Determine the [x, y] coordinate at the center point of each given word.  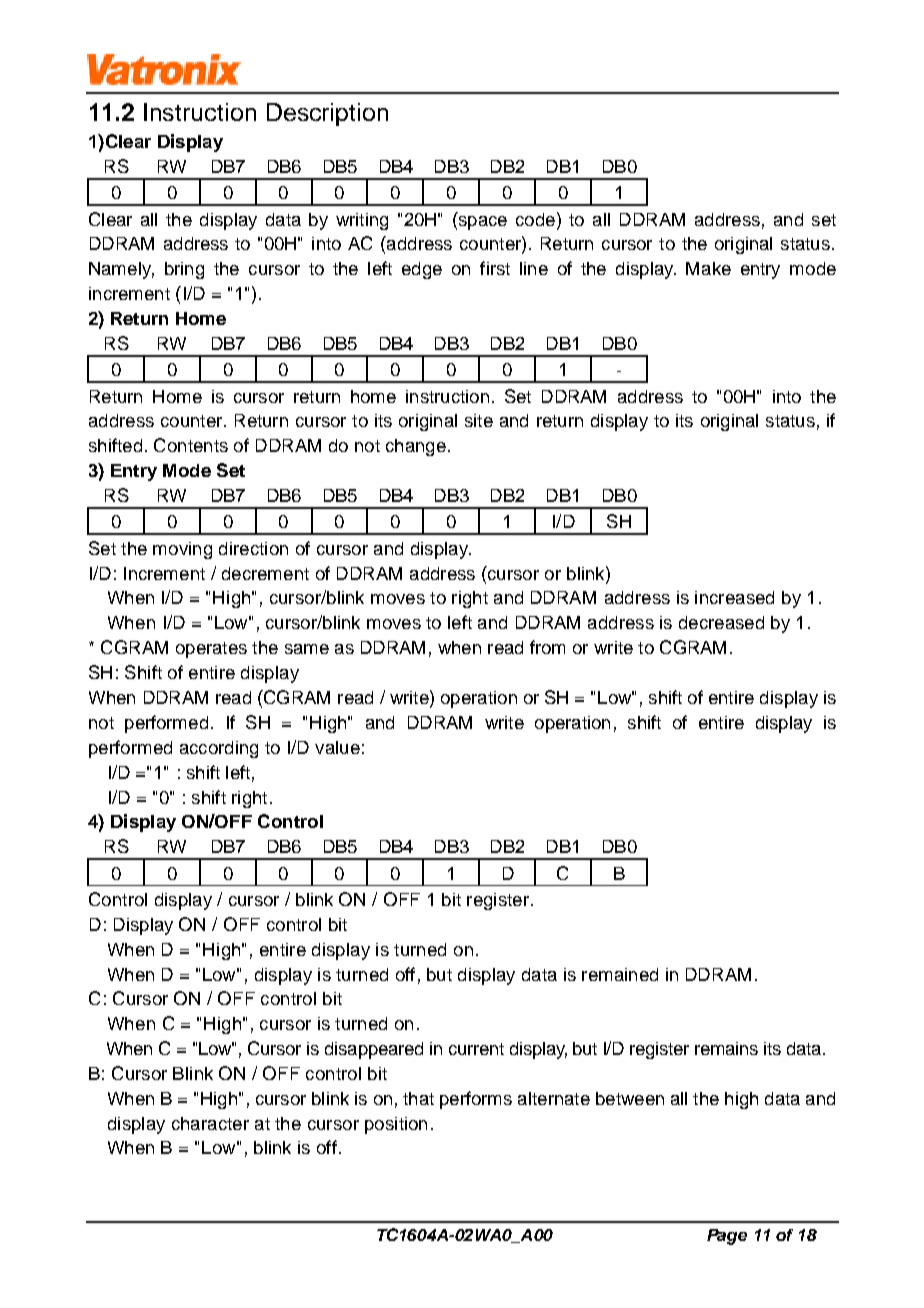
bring [184, 270]
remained [620, 974]
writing [362, 221]
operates [211, 650]
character [210, 1123]
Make [708, 268]
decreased [721, 622]
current [476, 1049]
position [396, 1125]
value [337, 747]
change [416, 447]
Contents [191, 445]
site [479, 420]
